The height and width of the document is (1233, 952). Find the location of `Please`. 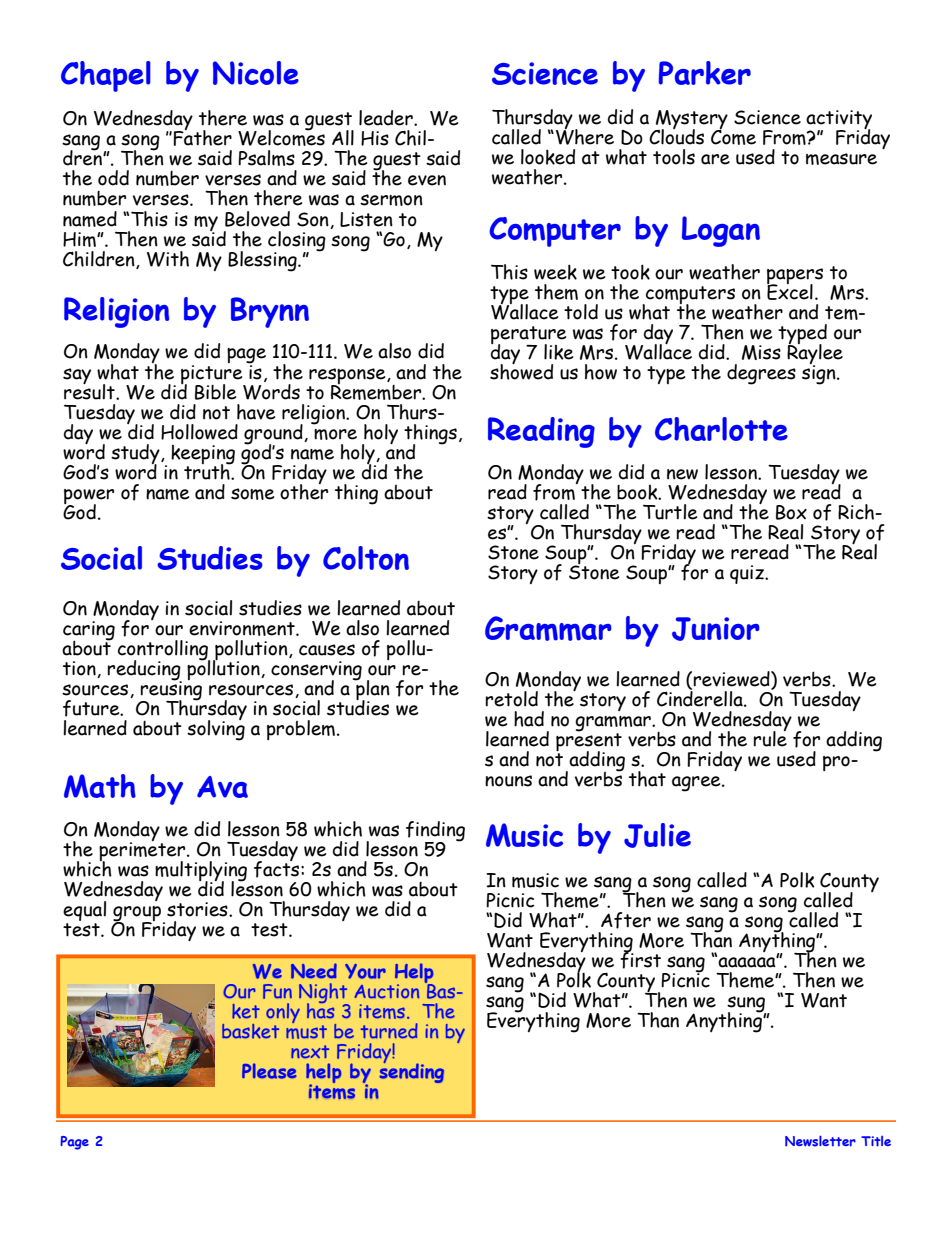

Please is located at coordinates (269, 1071).
